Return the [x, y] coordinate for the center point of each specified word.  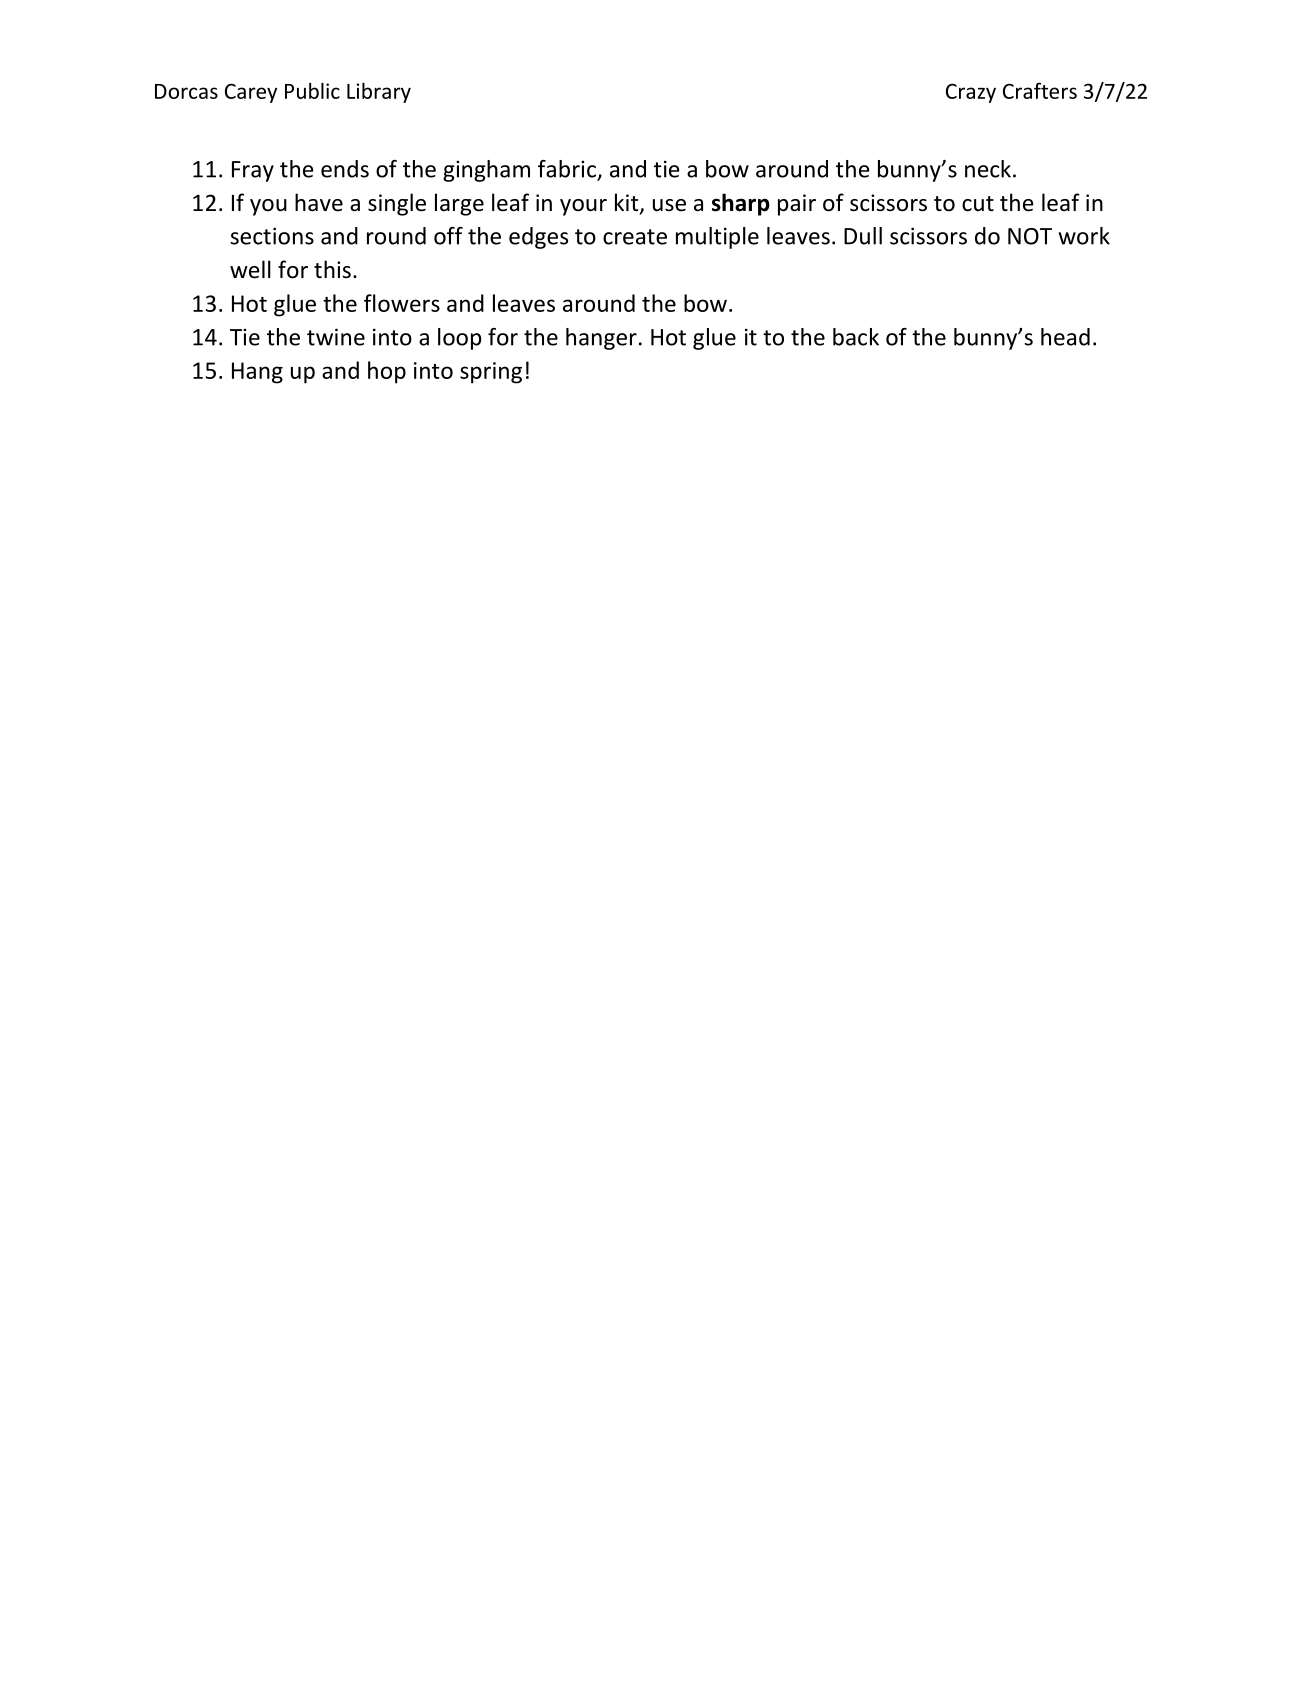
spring [491, 373]
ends [345, 169]
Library [379, 93]
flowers [402, 303]
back [856, 337]
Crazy [971, 93]
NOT [1030, 236]
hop [387, 372]
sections [272, 236]
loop [460, 339]
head [1065, 337]
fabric [568, 170]
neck [988, 169]
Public [312, 91]
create [635, 237]
